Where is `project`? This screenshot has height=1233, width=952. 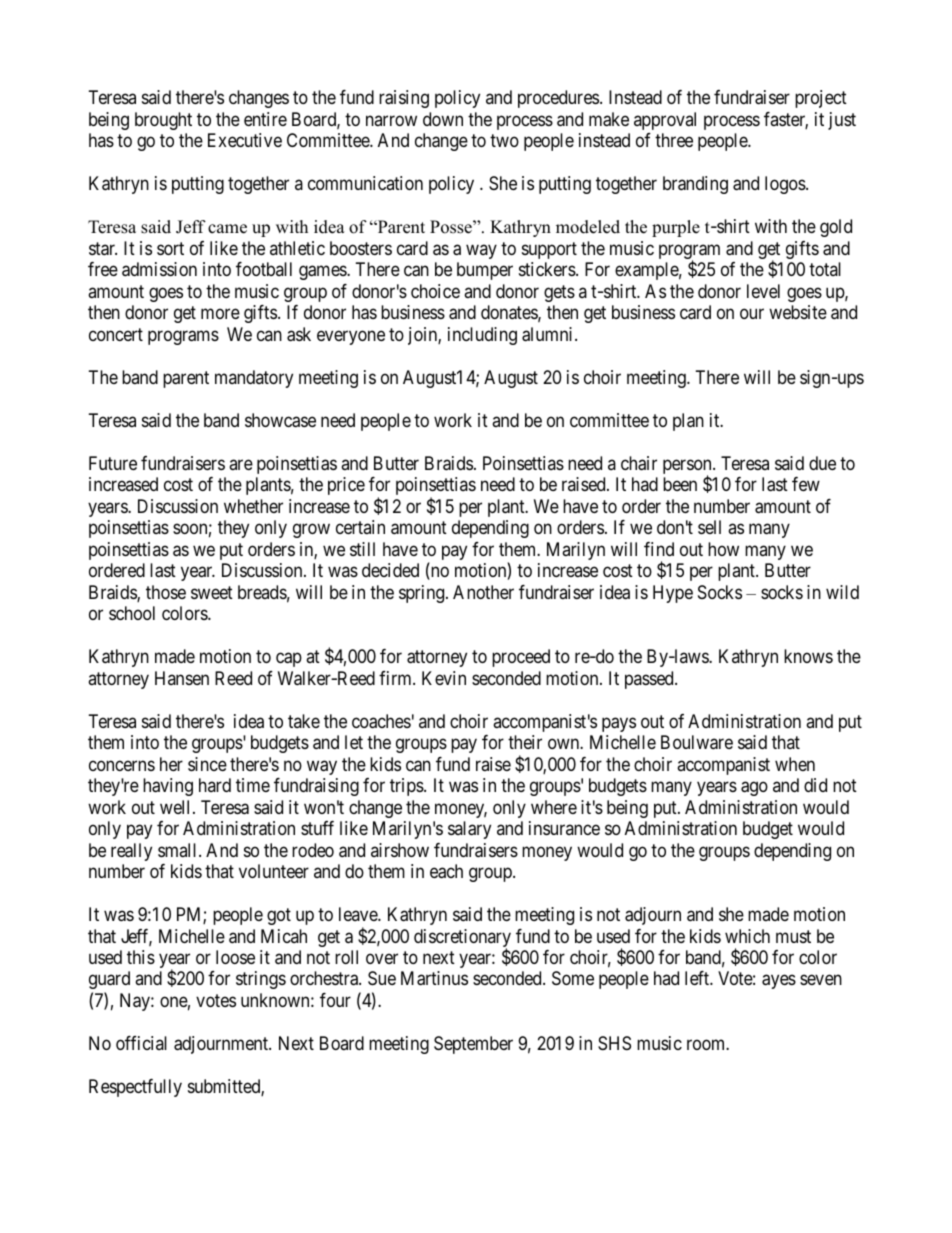
project is located at coordinates (821, 99).
